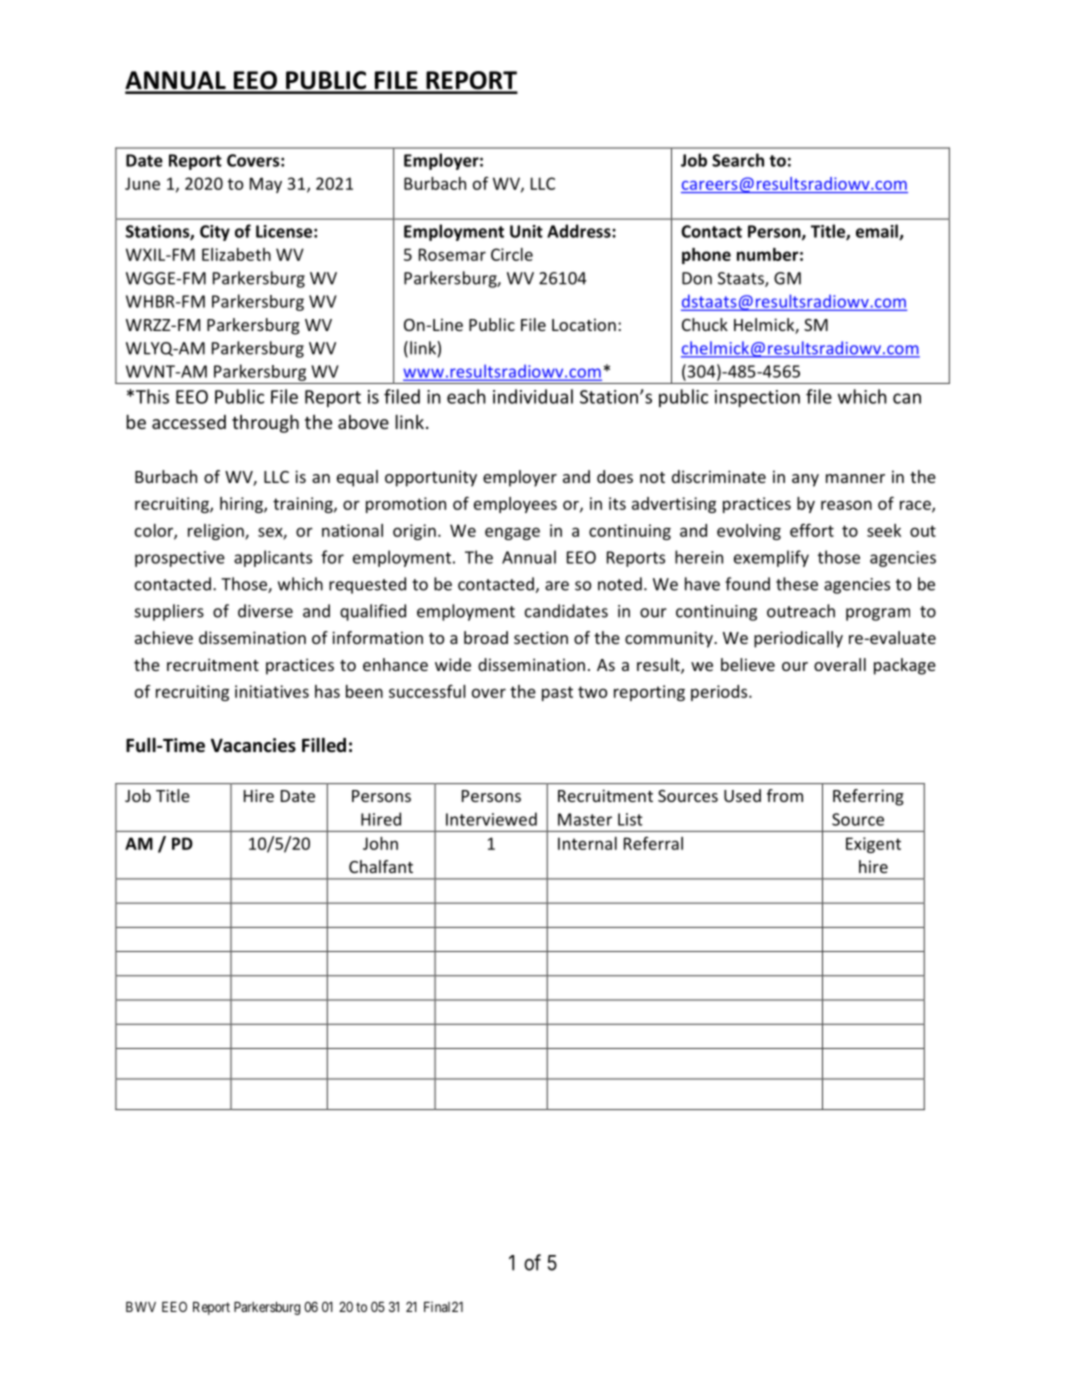 This page has height=1378, width=1065. Describe the element at coordinates (785, 795) in the page. I see `from` at that location.
